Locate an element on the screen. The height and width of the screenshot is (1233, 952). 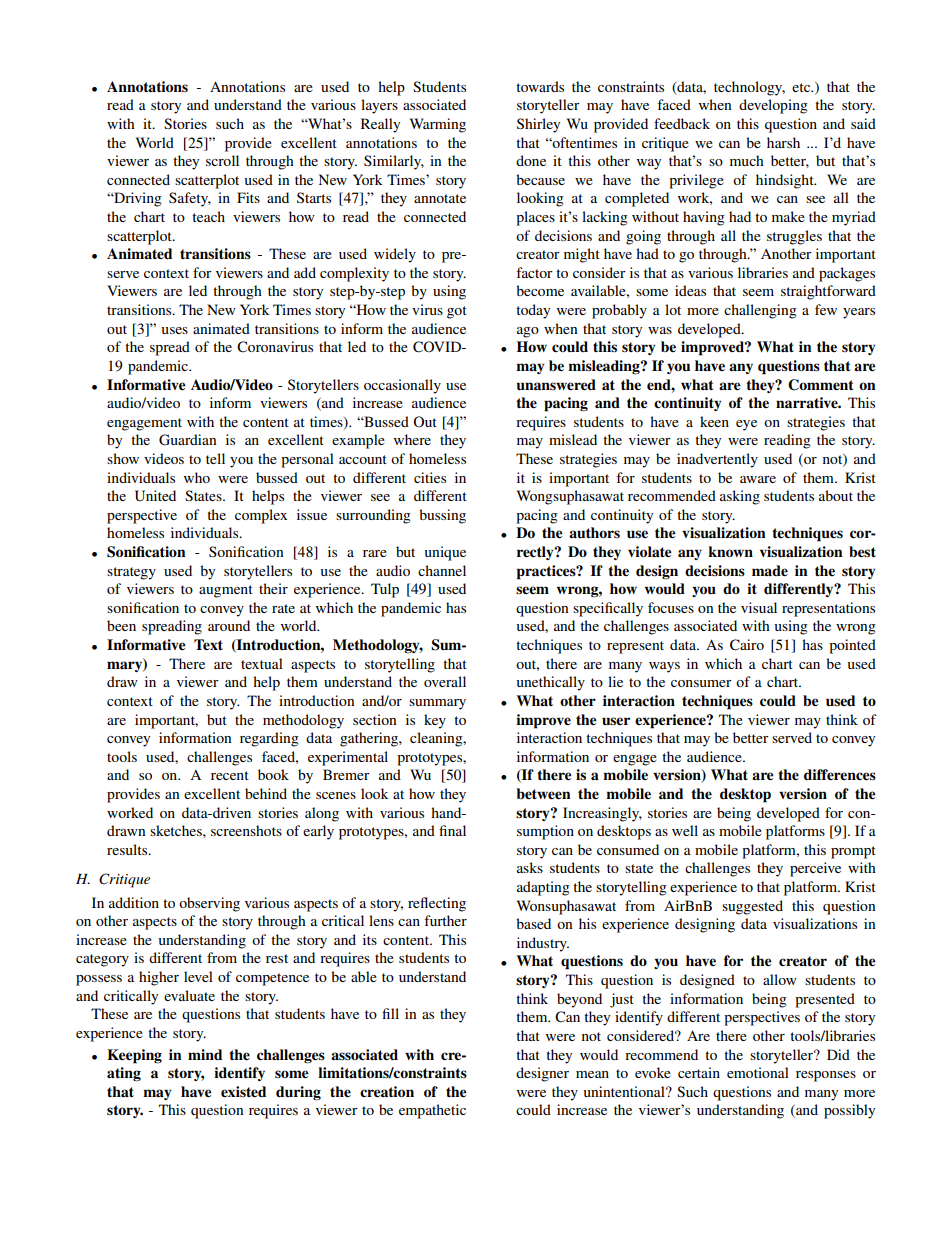
Warming is located at coordinates (438, 125).
